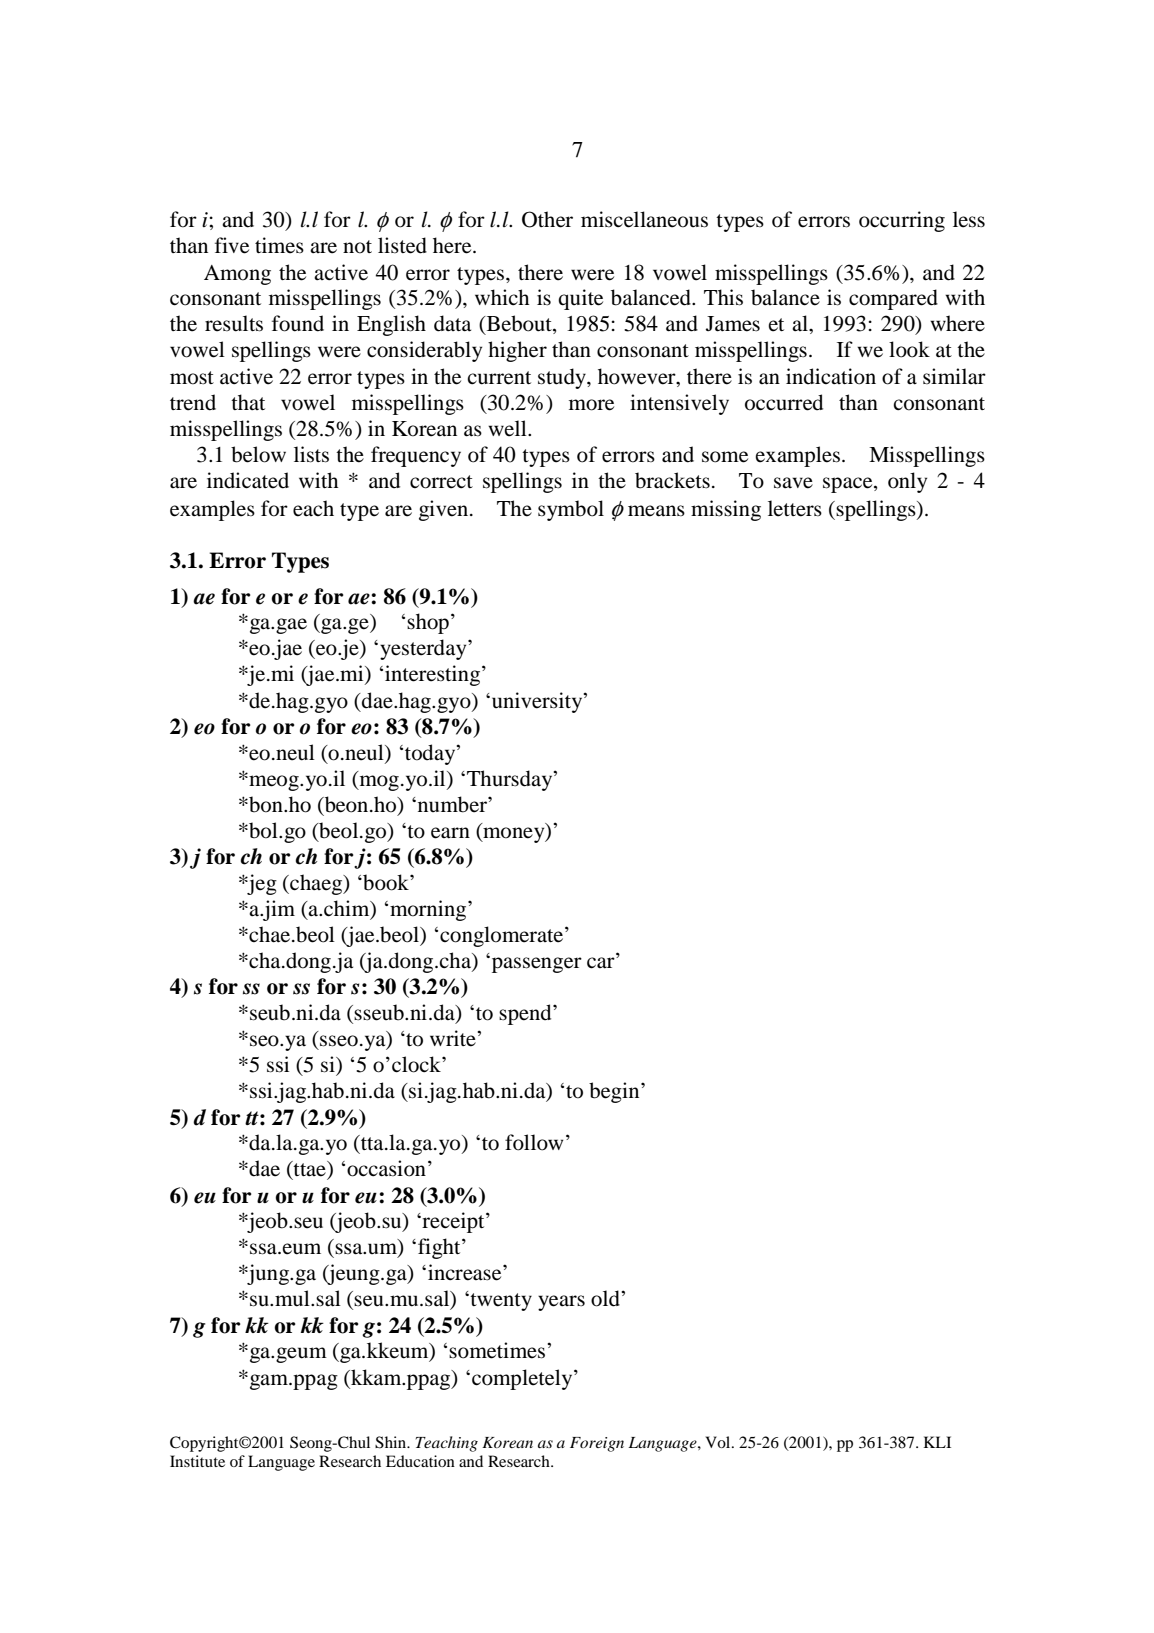 This page has height=1633, width=1154. I want to click on book, so click(386, 882).
